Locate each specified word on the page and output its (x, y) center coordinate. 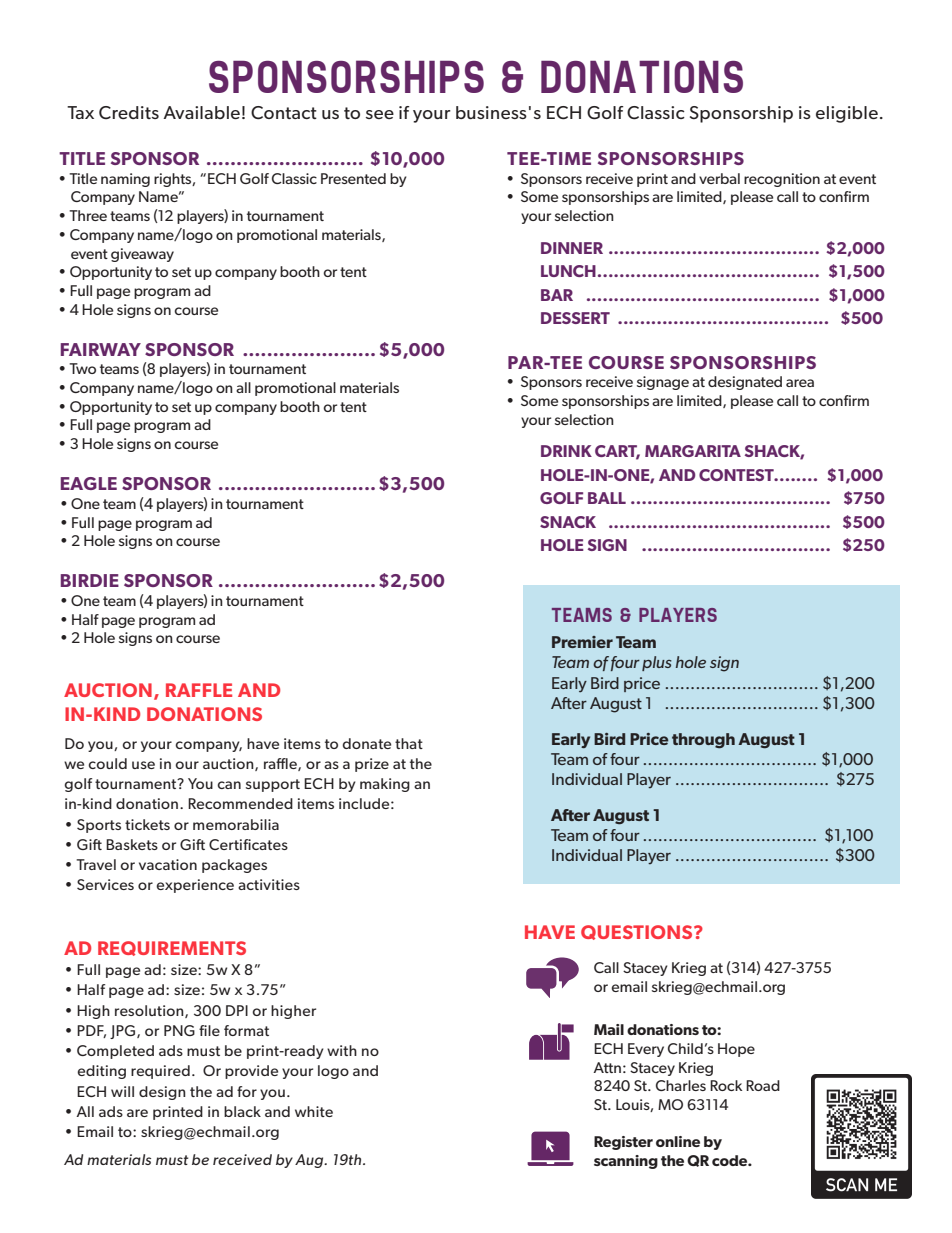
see (380, 114)
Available (201, 112)
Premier (582, 642)
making (385, 785)
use (143, 765)
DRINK (566, 451)
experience (195, 886)
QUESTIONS (638, 932)
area (800, 383)
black (242, 1111)
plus (657, 663)
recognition (782, 180)
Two (82, 368)
